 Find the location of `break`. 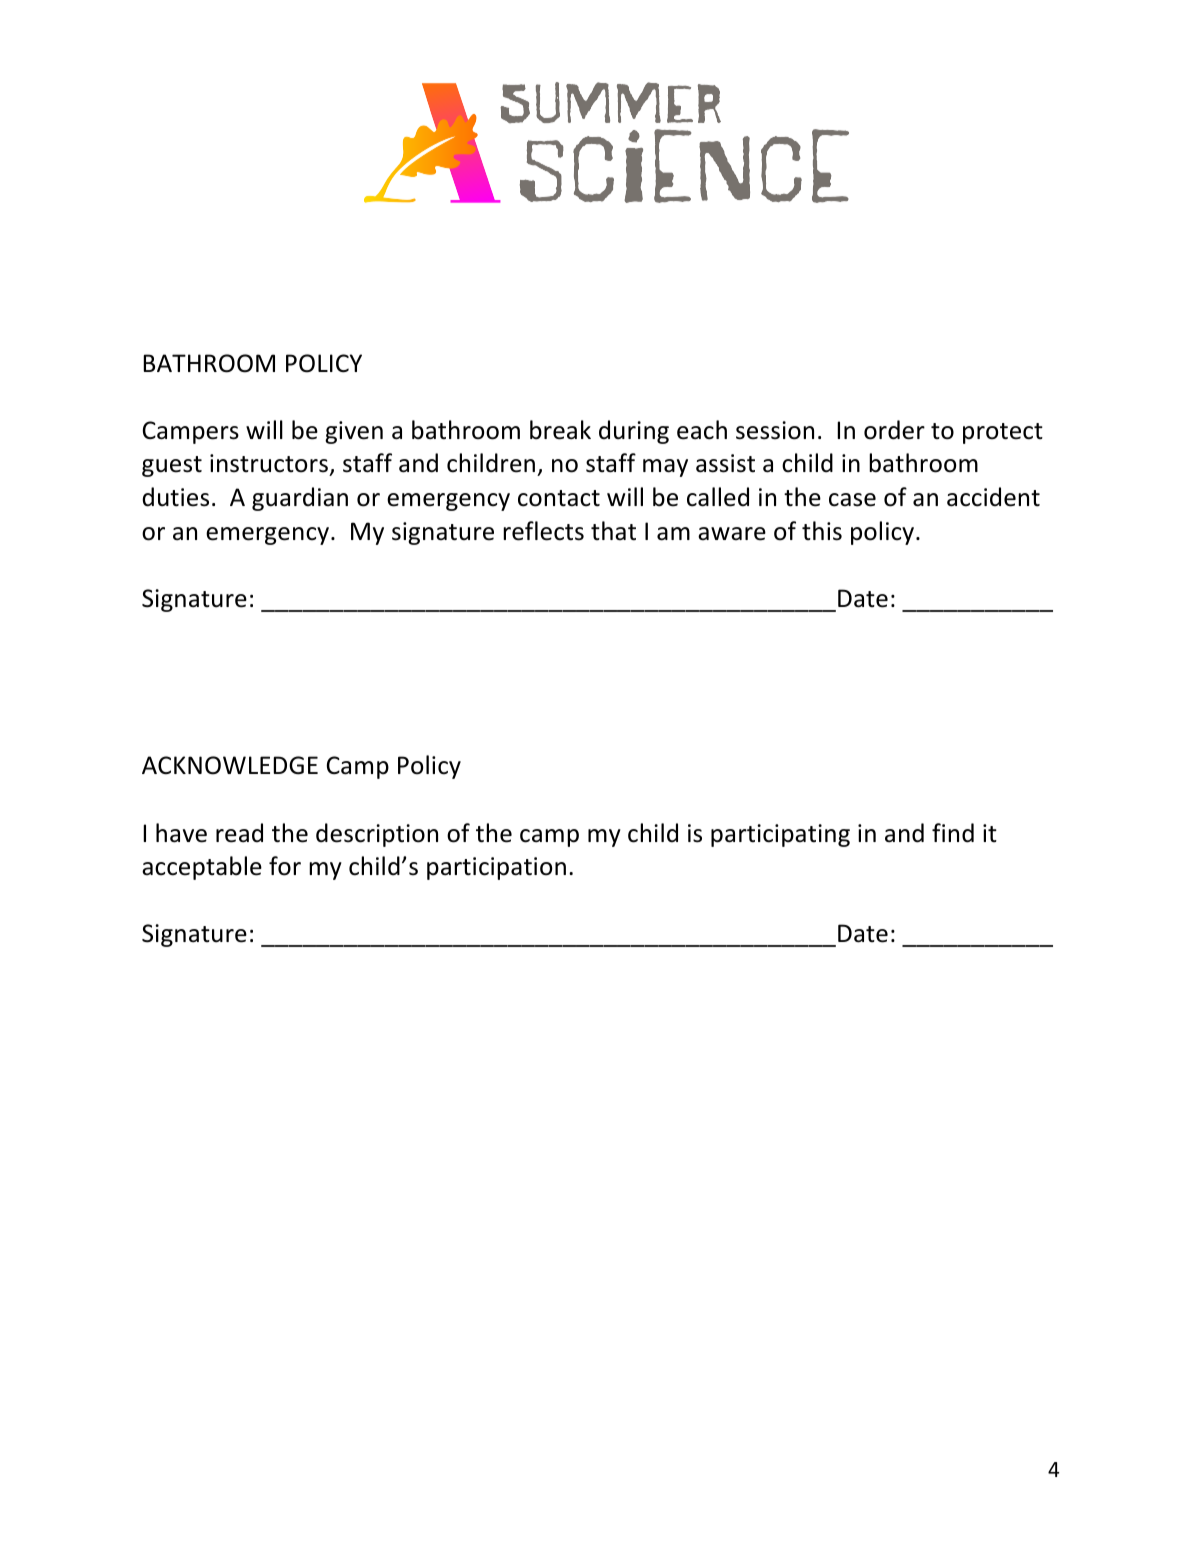

break is located at coordinates (560, 430).
